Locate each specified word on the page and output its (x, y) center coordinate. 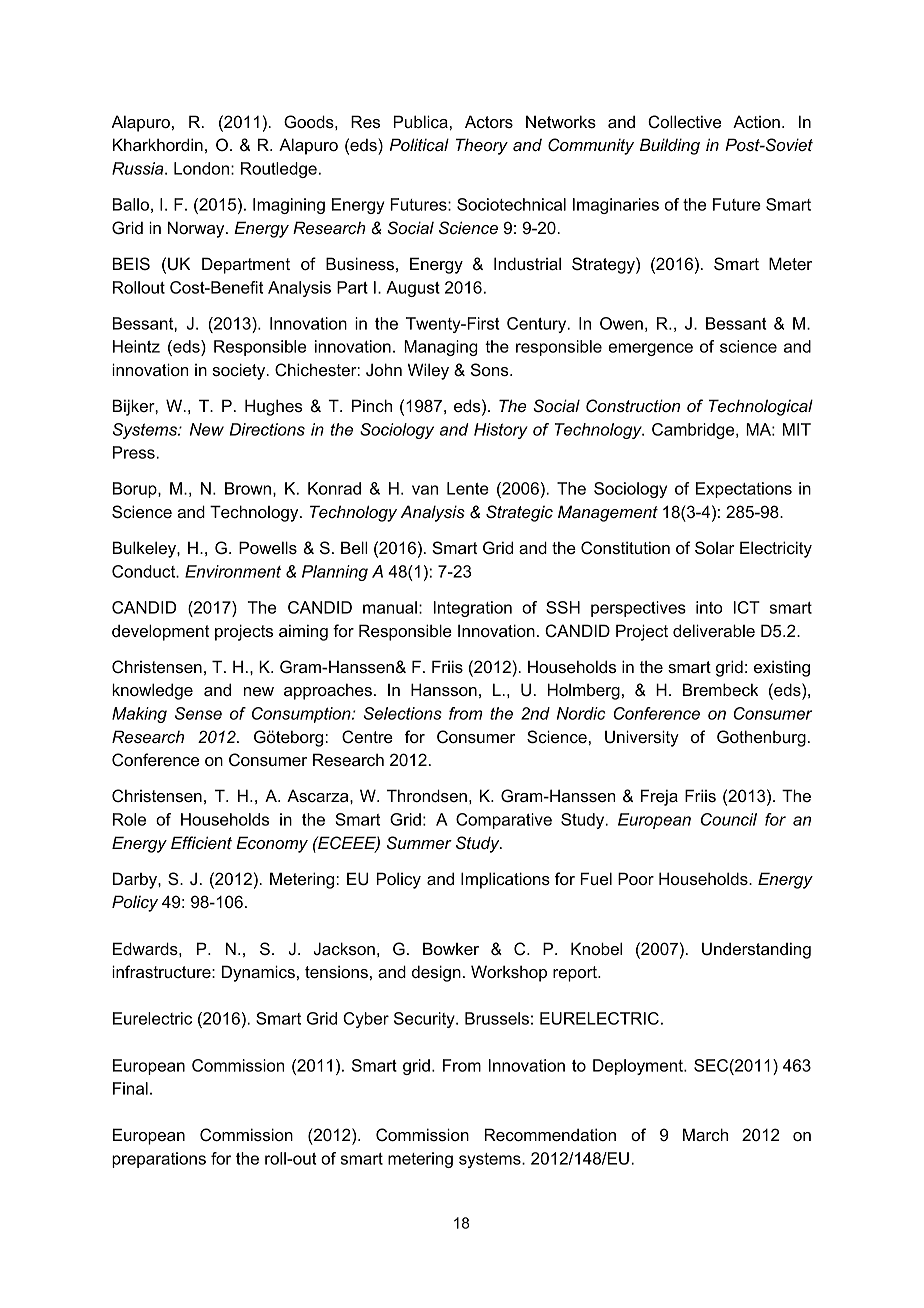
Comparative (504, 821)
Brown (249, 489)
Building (670, 146)
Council (729, 819)
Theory (482, 146)
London (203, 168)
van (425, 490)
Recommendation (550, 1134)
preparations (159, 1160)
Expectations (744, 490)
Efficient (201, 842)
